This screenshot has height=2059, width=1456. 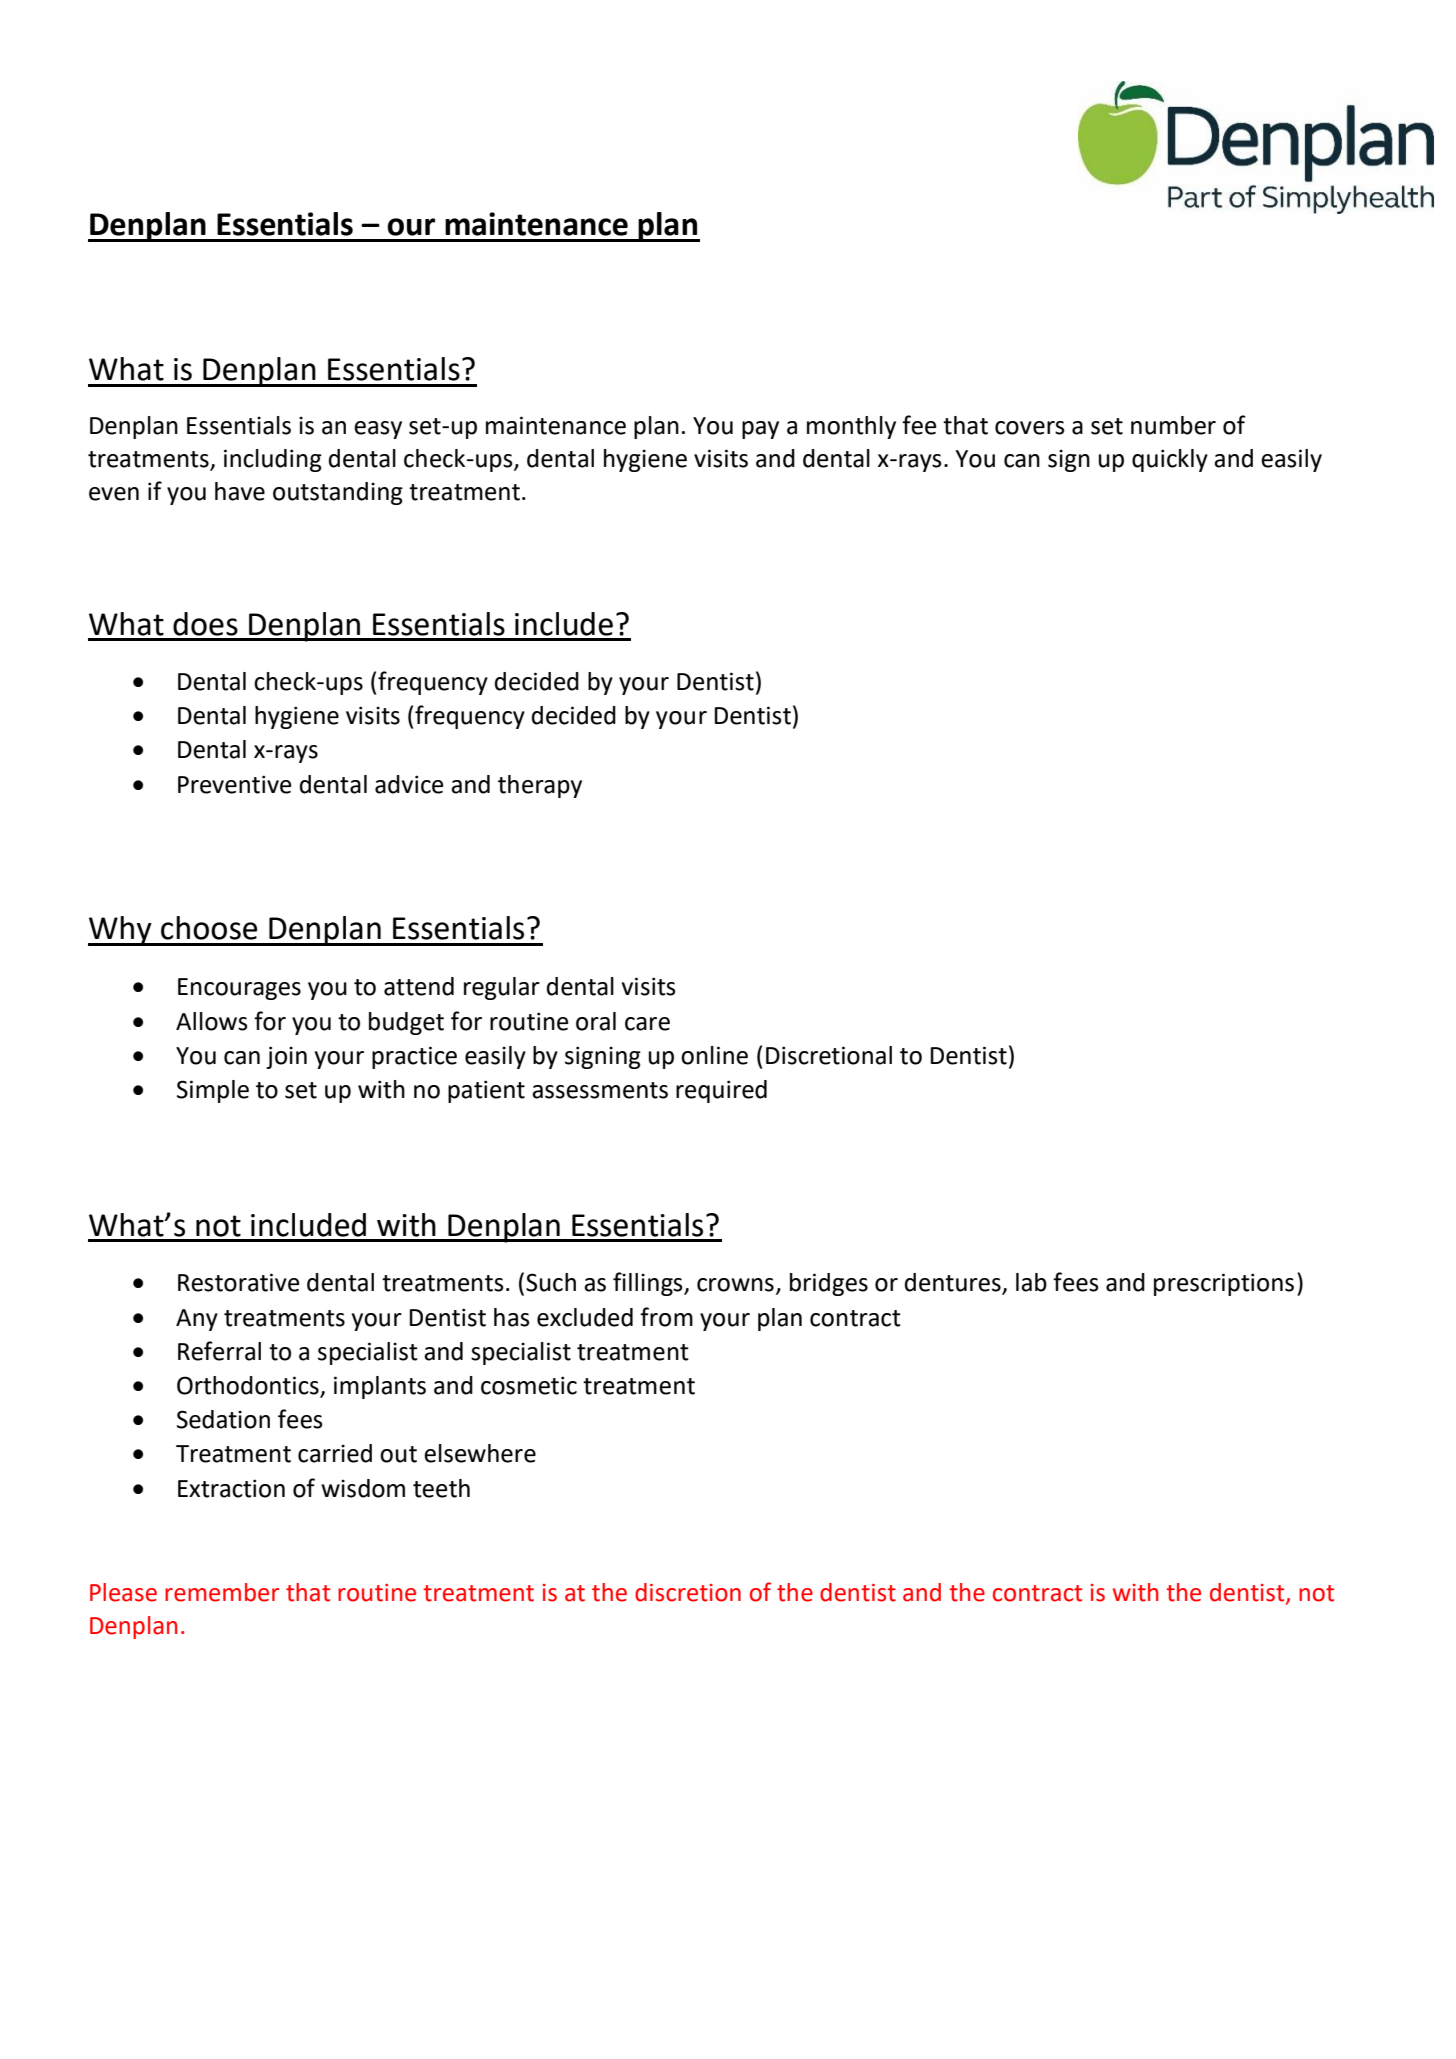 What do you see at coordinates (649, 1284) in the screenshot?
I see `fillings` at bounding box center [649, 1284].
